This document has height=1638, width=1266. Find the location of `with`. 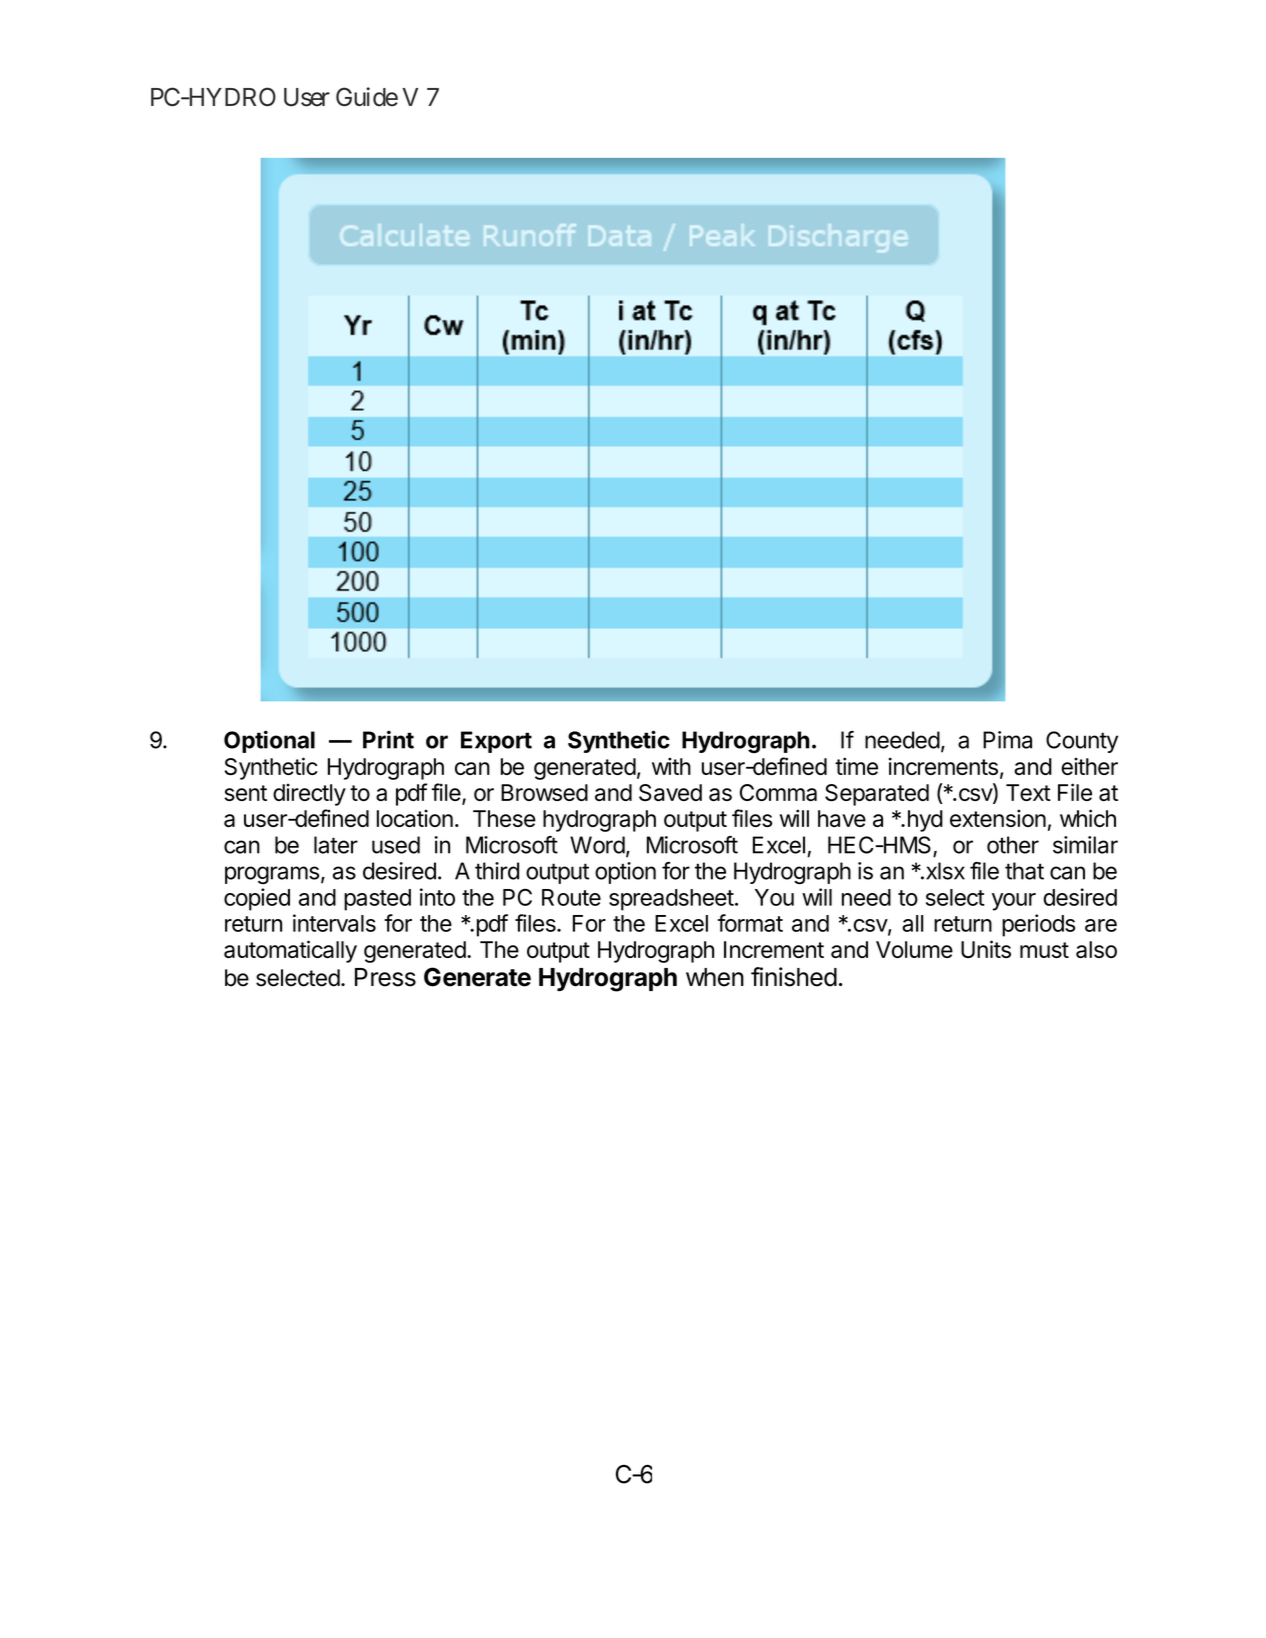

with is located at coordinates (671, 766).
